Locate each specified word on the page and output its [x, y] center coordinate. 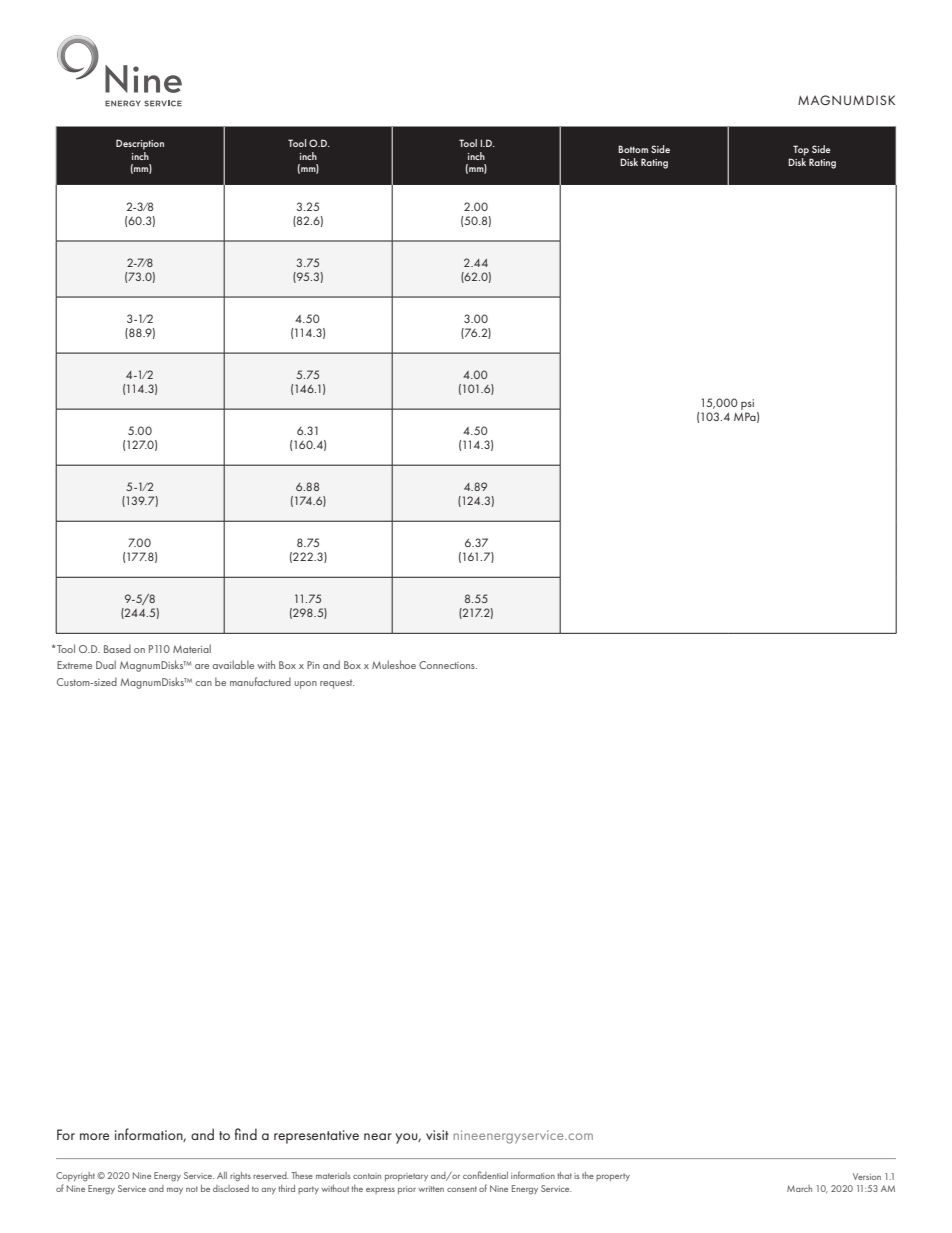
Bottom [633, 149]
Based [117, 648]
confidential [485, 1175]
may [175, 1191]
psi [747, 404]
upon [305, 685]
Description [140, 144]
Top [801, 150]
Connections [448, 665]
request [337, 684]
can [204, 683]
